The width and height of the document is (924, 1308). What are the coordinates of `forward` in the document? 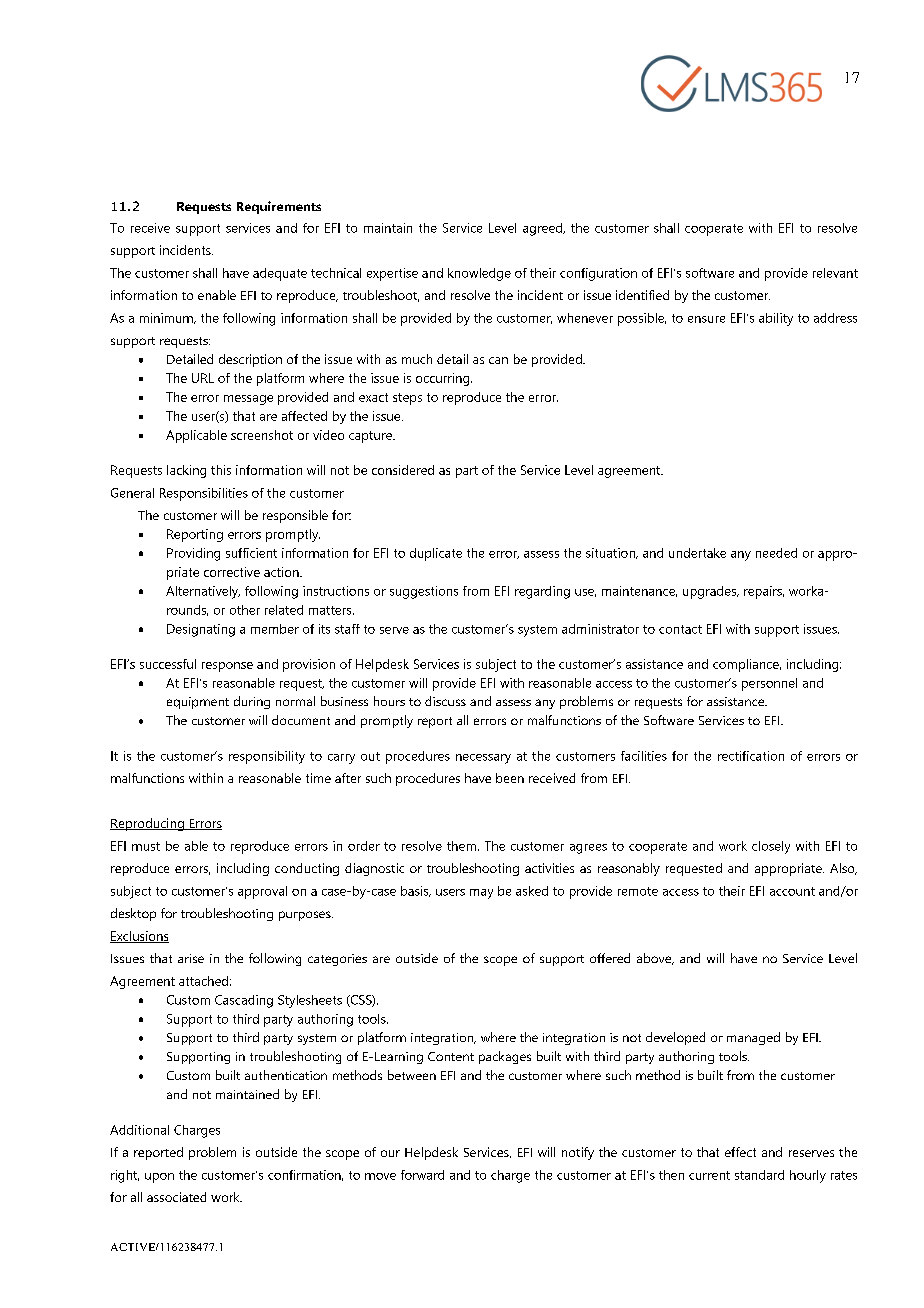 It's located at (422, 1175).
